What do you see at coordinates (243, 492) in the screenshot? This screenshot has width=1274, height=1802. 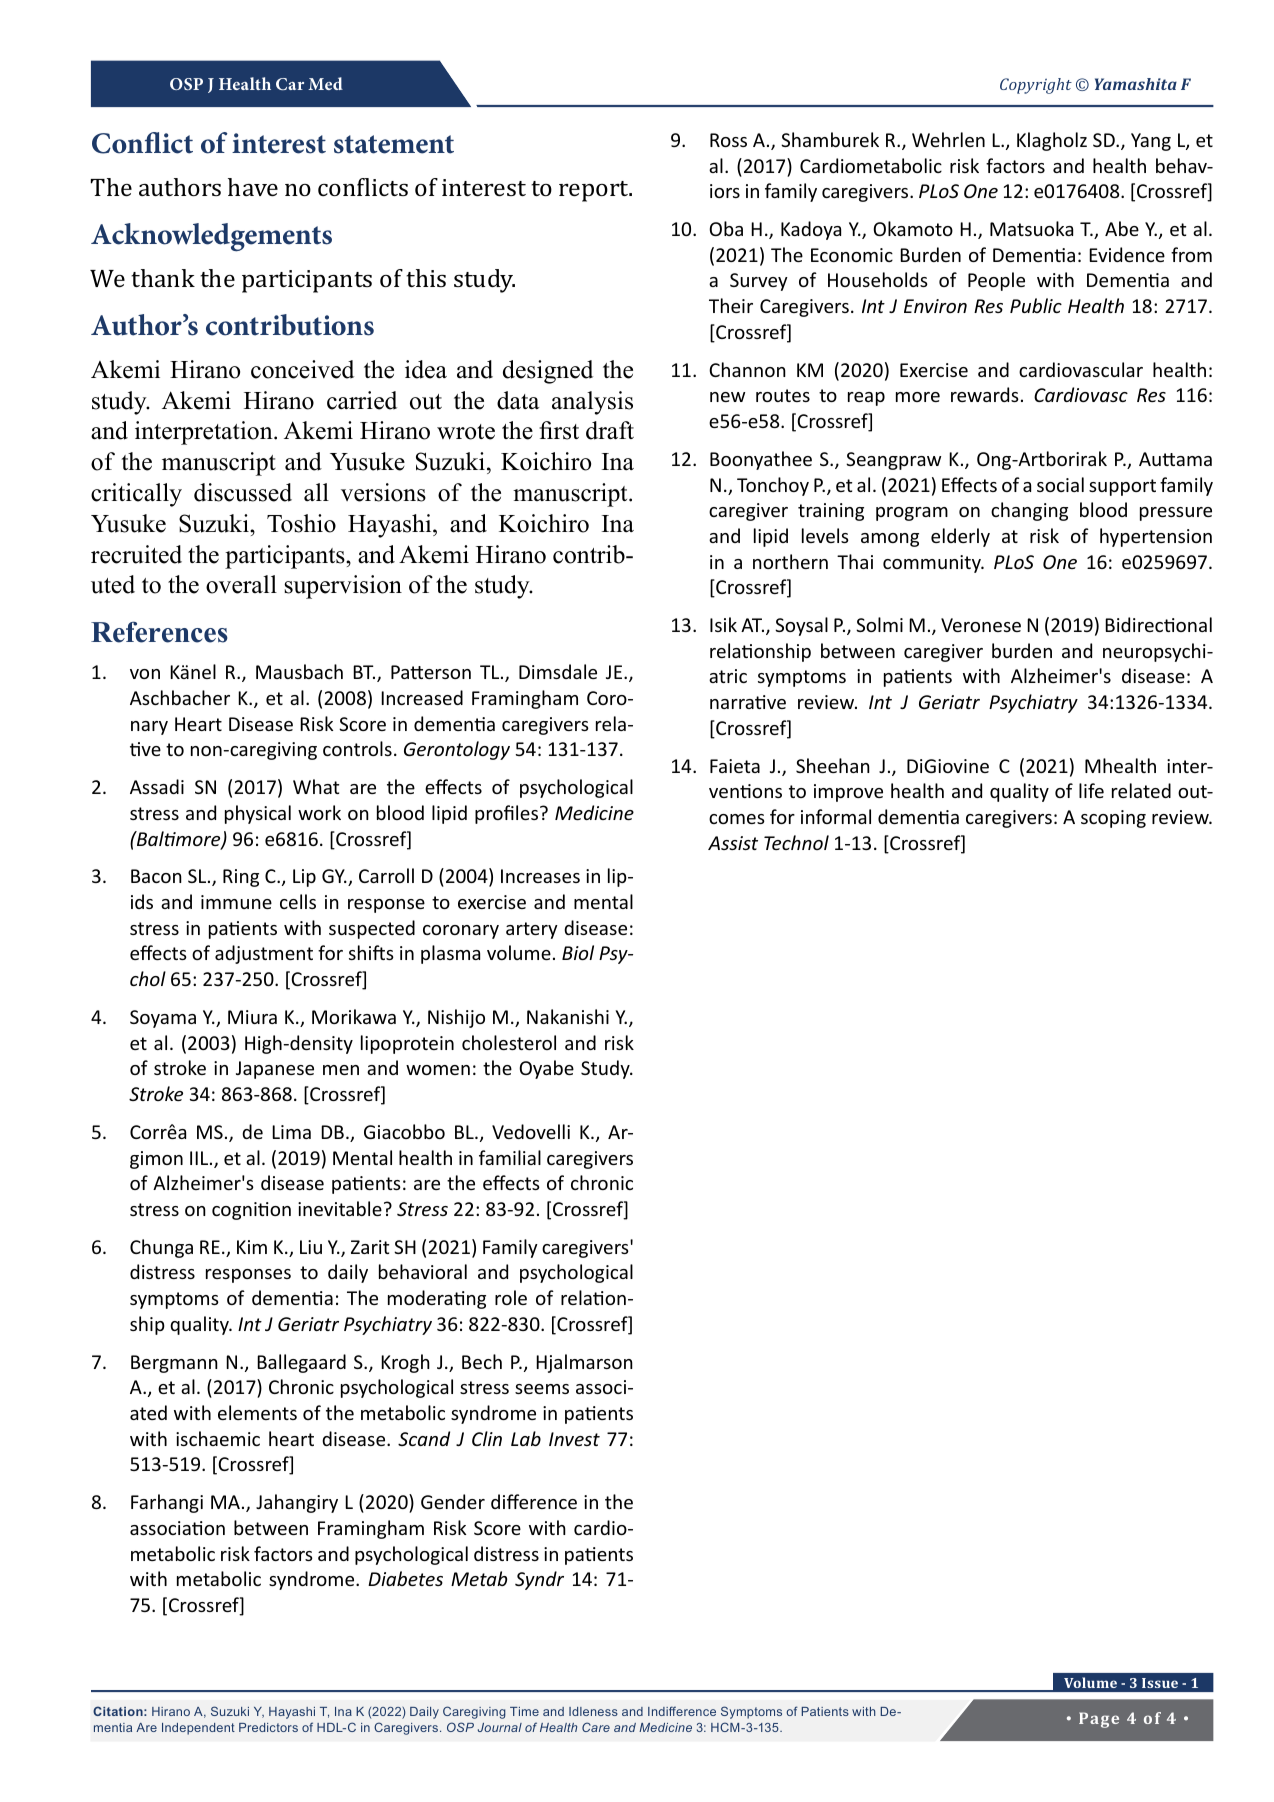 I see `discussed` at bounding box center [243, 492].
